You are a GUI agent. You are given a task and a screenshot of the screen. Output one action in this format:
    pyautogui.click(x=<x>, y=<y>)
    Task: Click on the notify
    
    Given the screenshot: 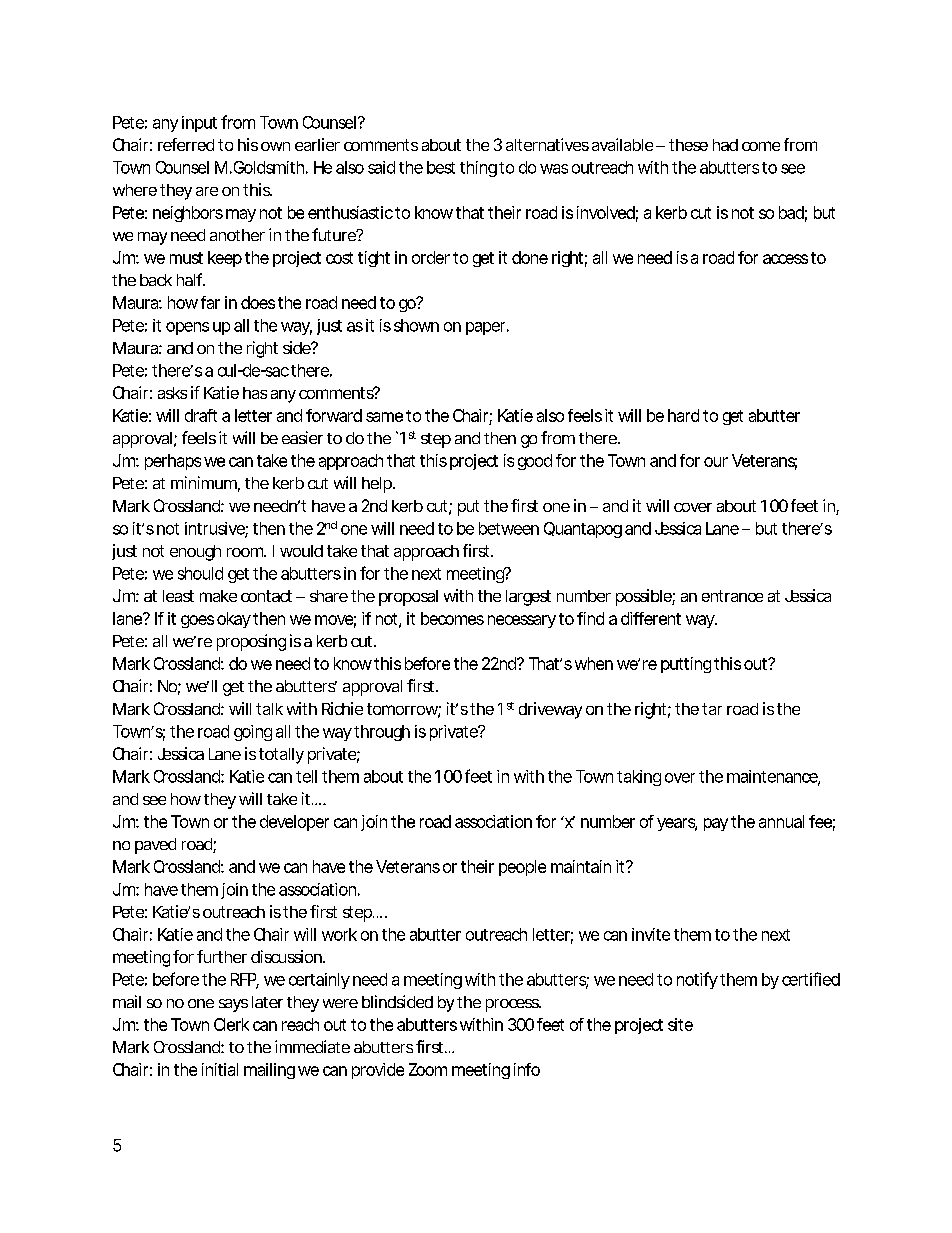 What is the action you would take?
    pyautogui.click(x=697, y=980)
